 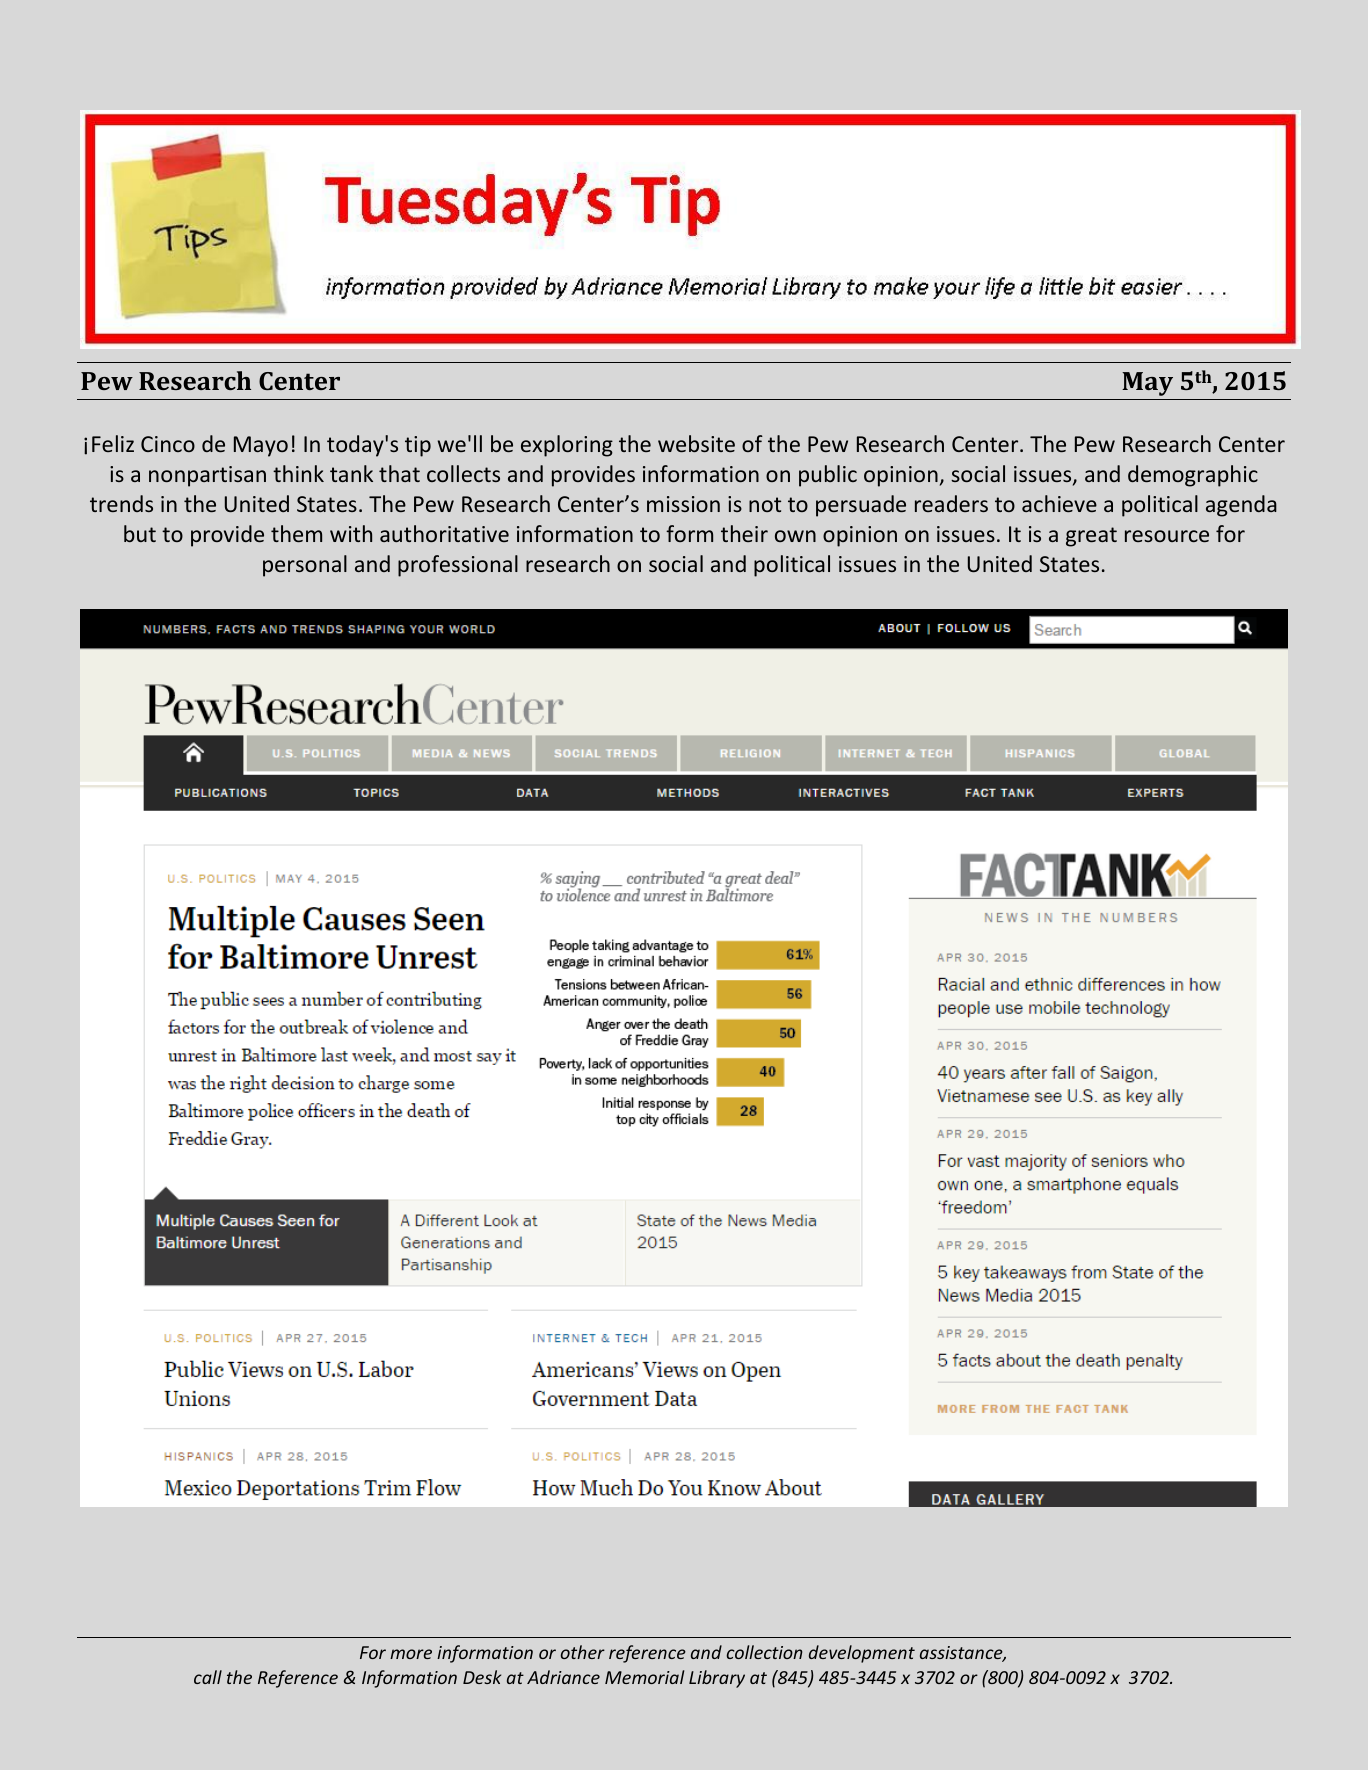 What do you see at coordinates (207, 476) in the screenshot?
I see `nonpartisan` at bounding box center [207, 476].
